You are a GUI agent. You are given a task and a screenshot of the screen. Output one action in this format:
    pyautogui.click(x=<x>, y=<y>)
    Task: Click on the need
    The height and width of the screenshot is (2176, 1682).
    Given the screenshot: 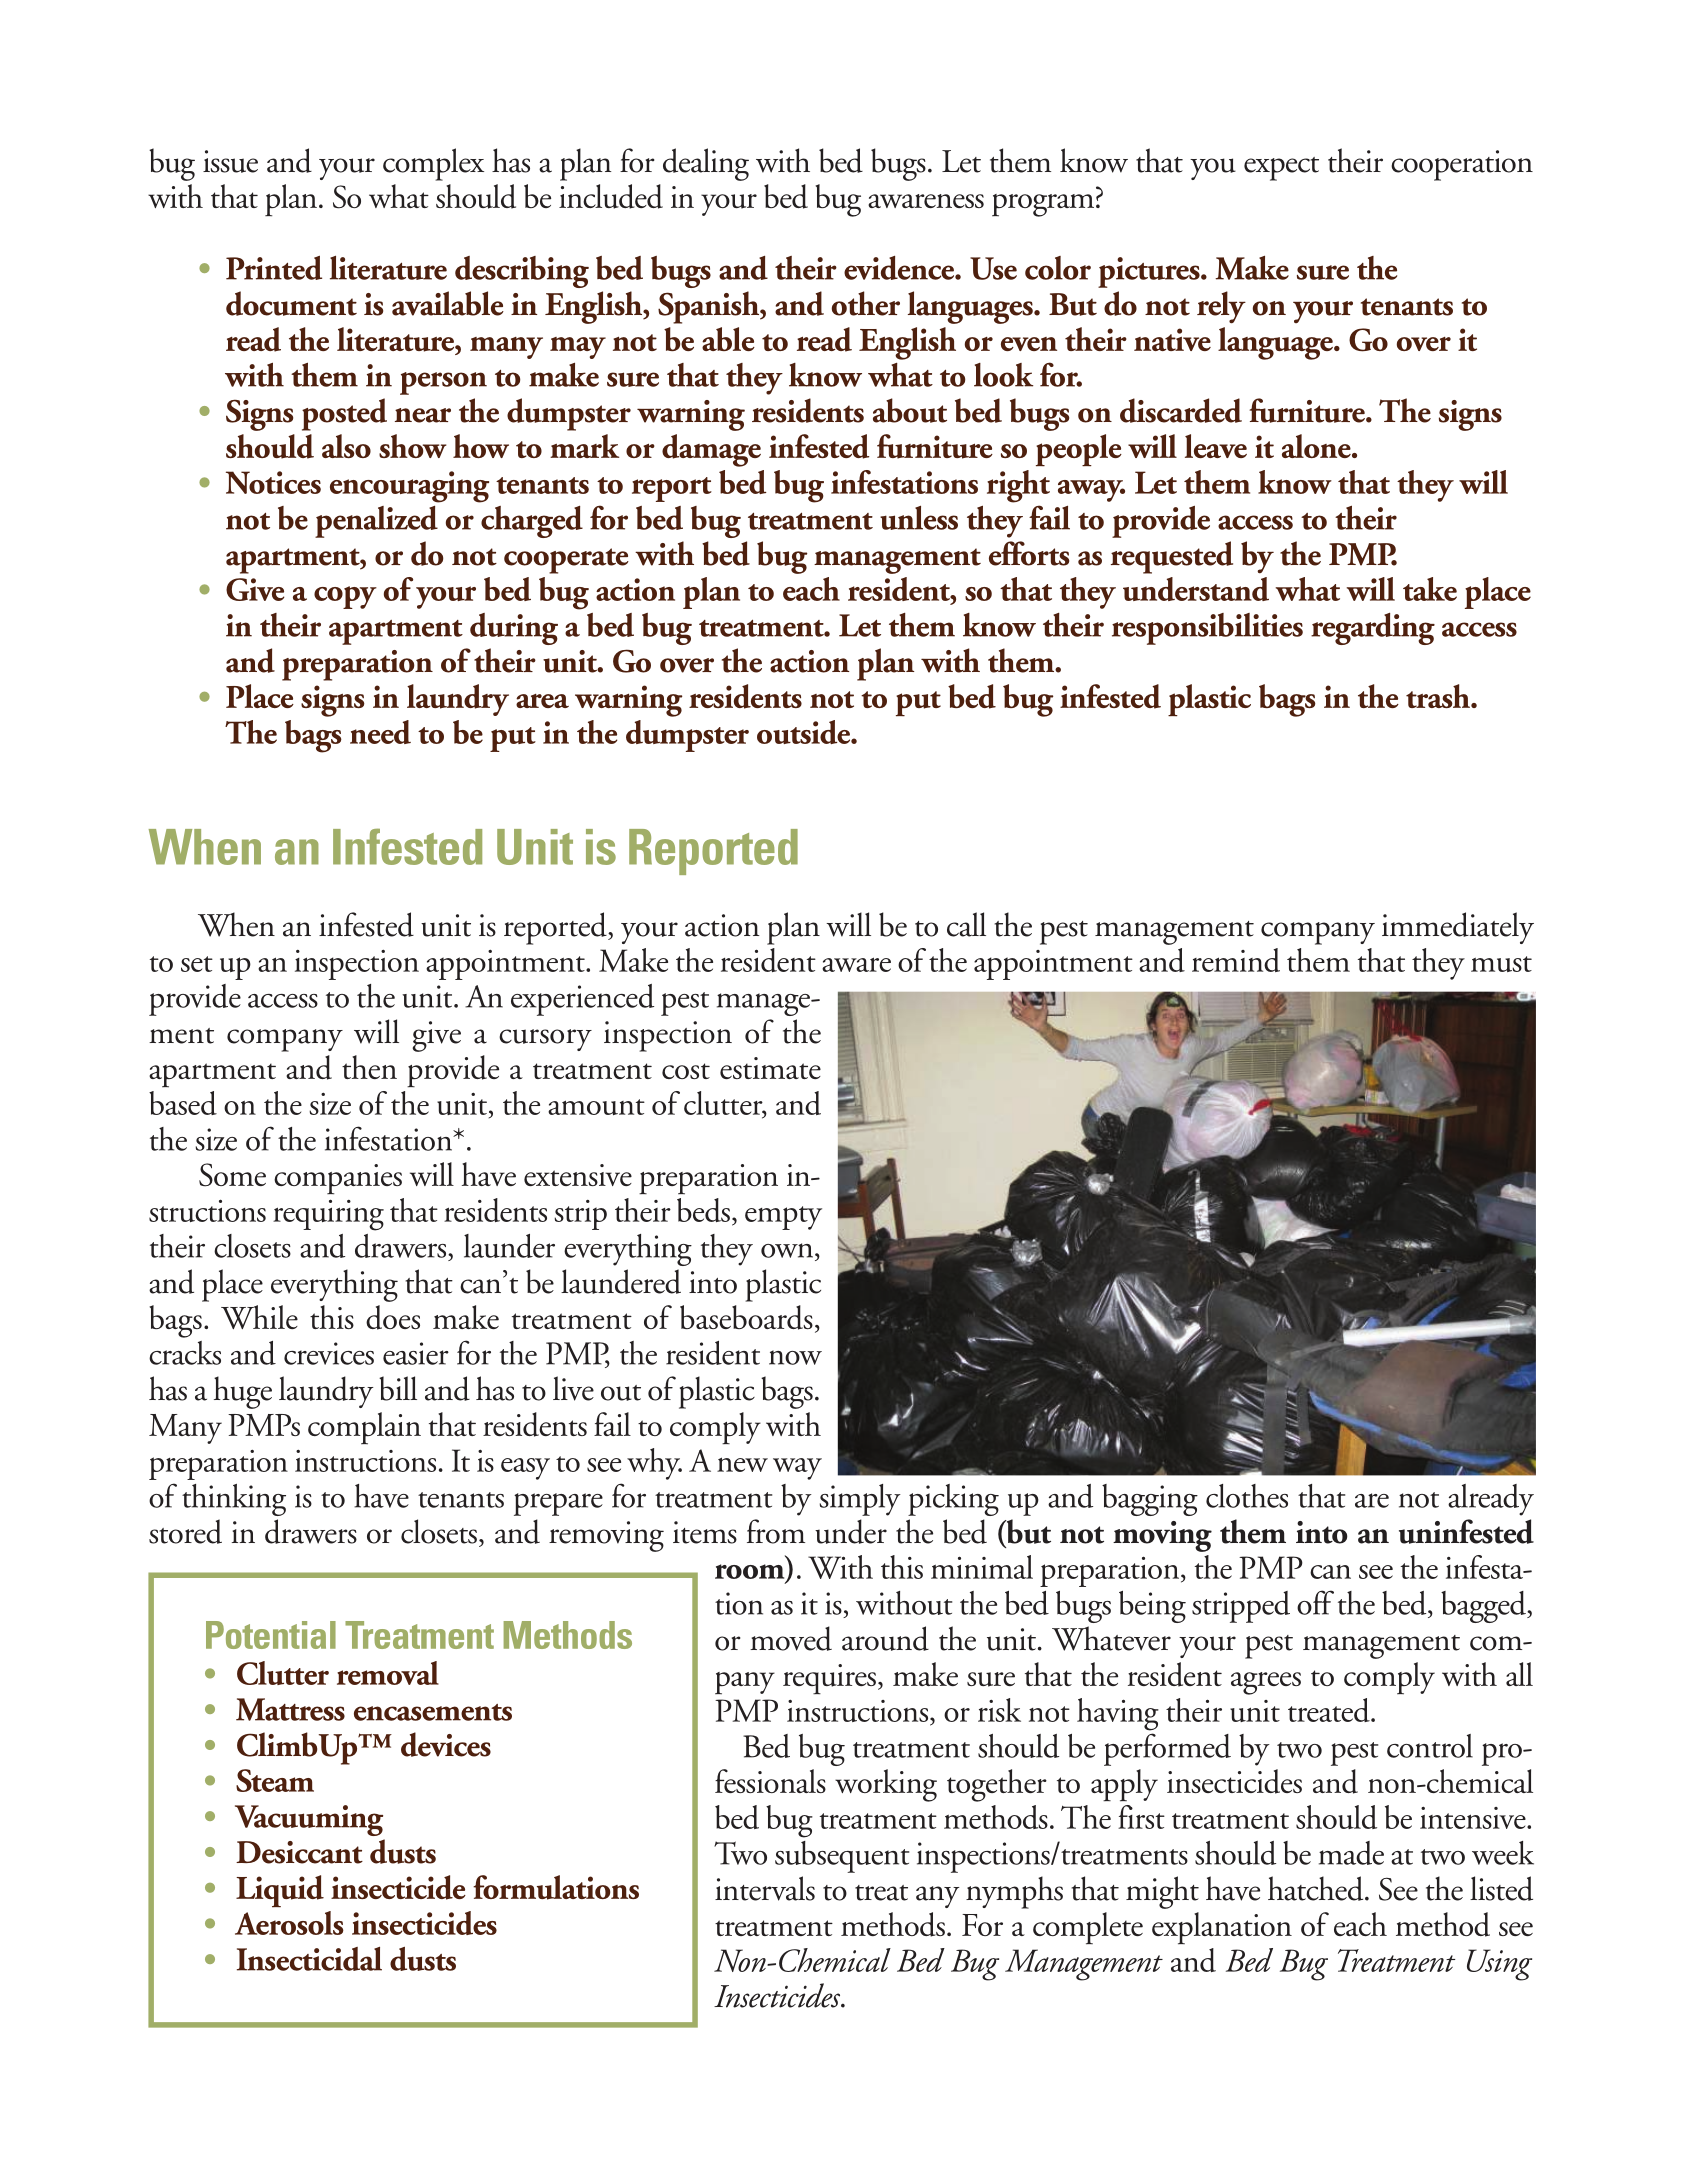 What is the action you would take?
    pyautogui.click(x=380, y=732)
